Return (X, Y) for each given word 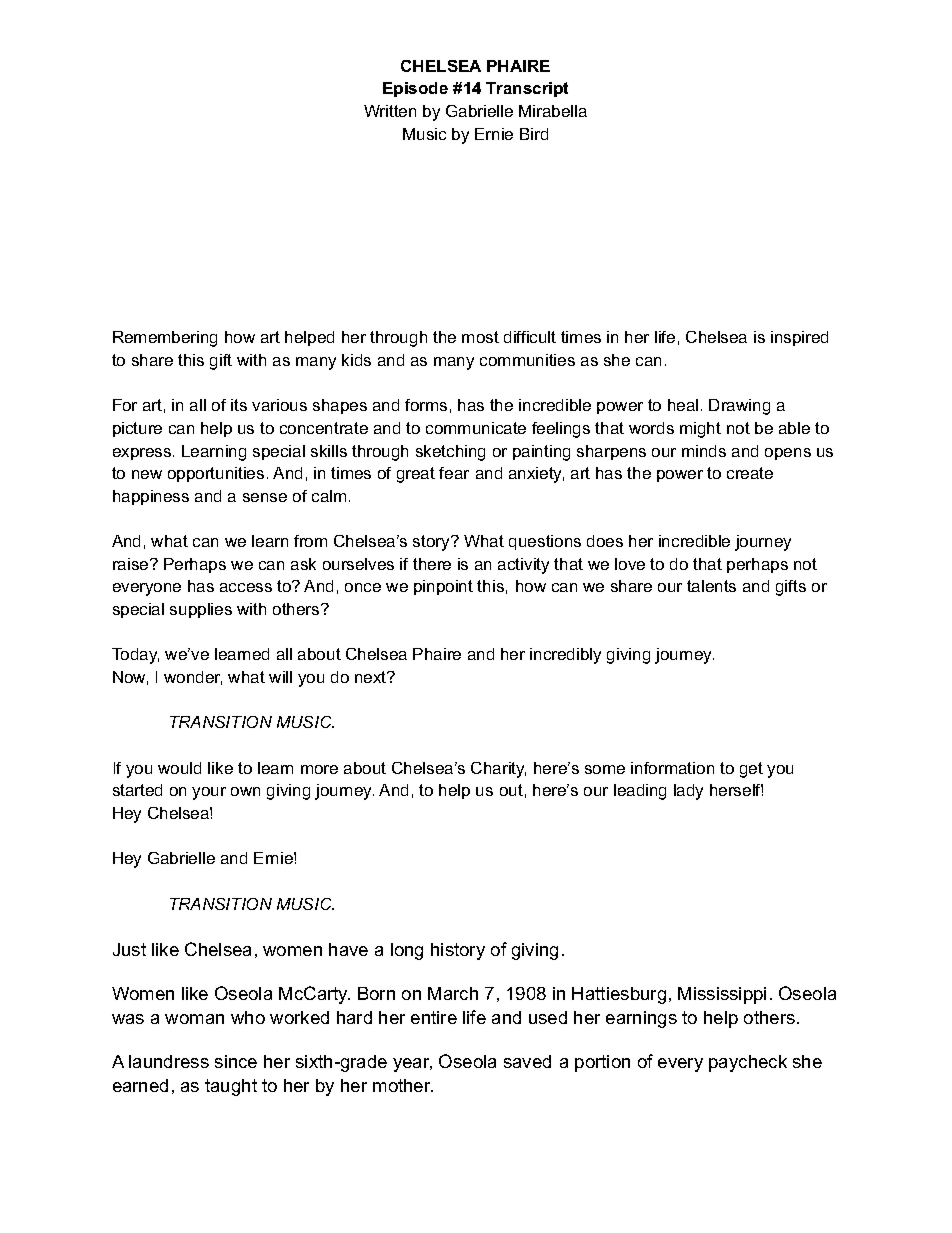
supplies (201, 610)
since (236, 1061)
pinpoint (443, 587)
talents (711, 586)
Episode (415, 89)
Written (390, 111)
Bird (534, 134)
